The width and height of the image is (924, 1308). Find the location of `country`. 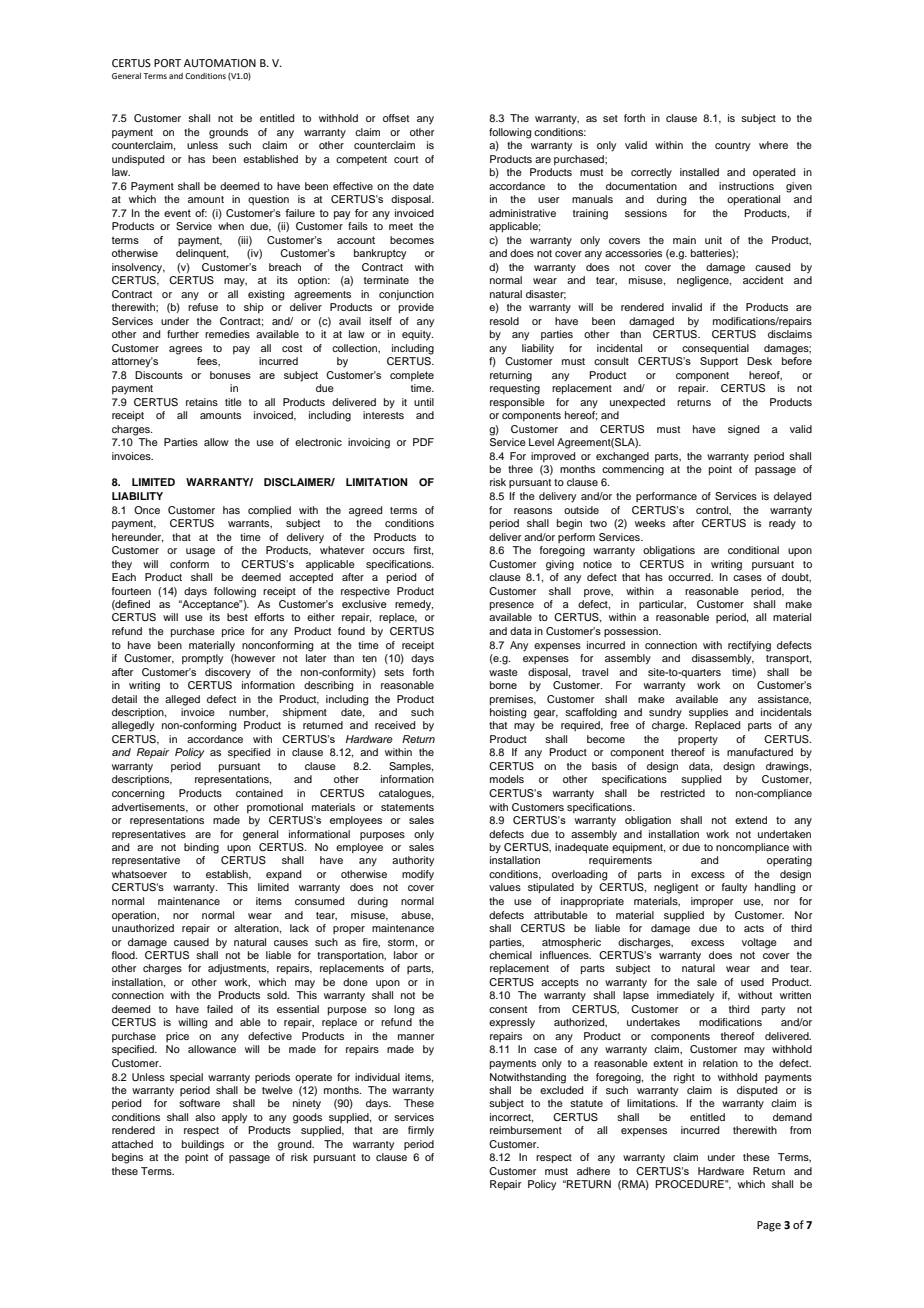

country is located at coordinates (732, 147).
